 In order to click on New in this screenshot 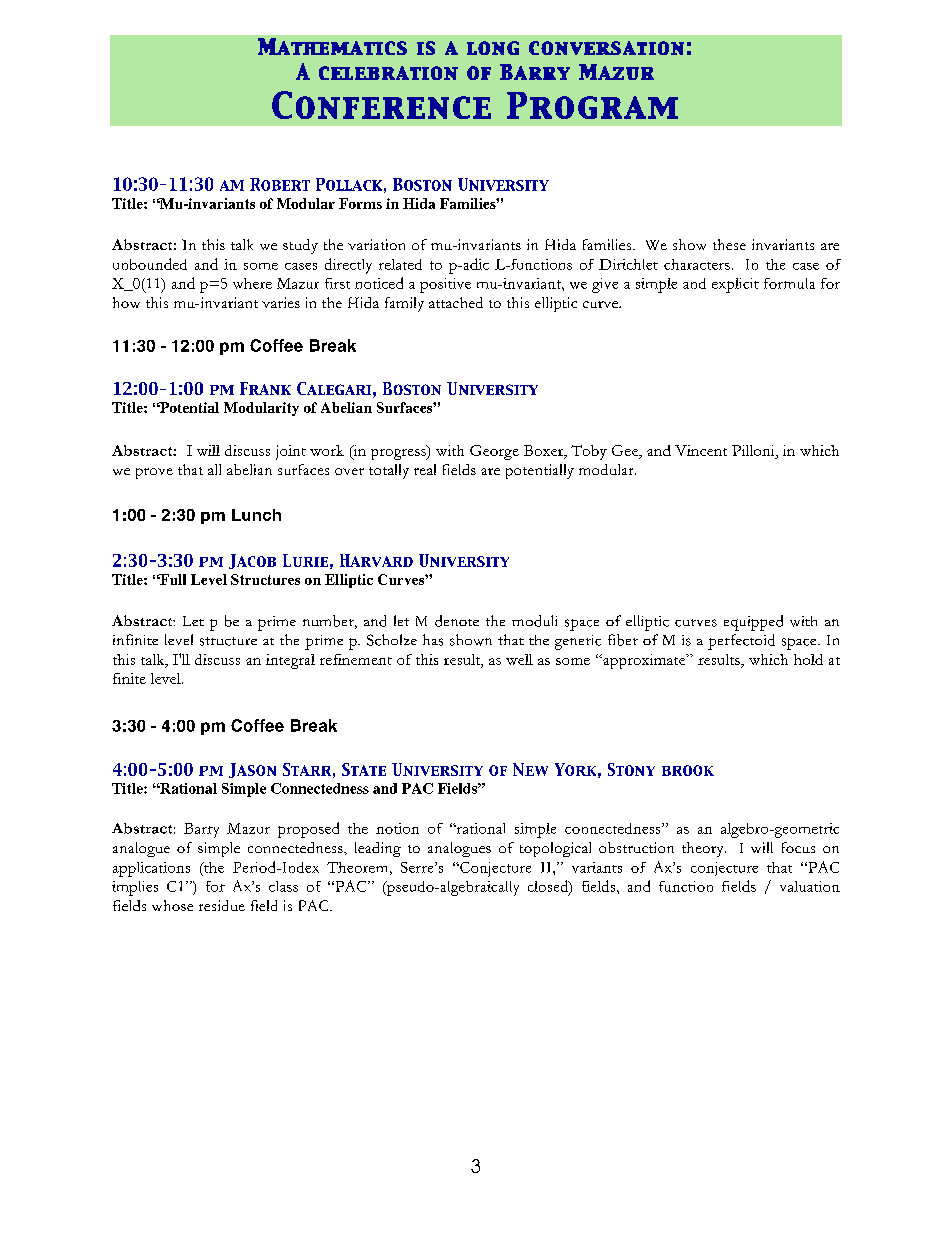, I will do `click(530, 769)`.
